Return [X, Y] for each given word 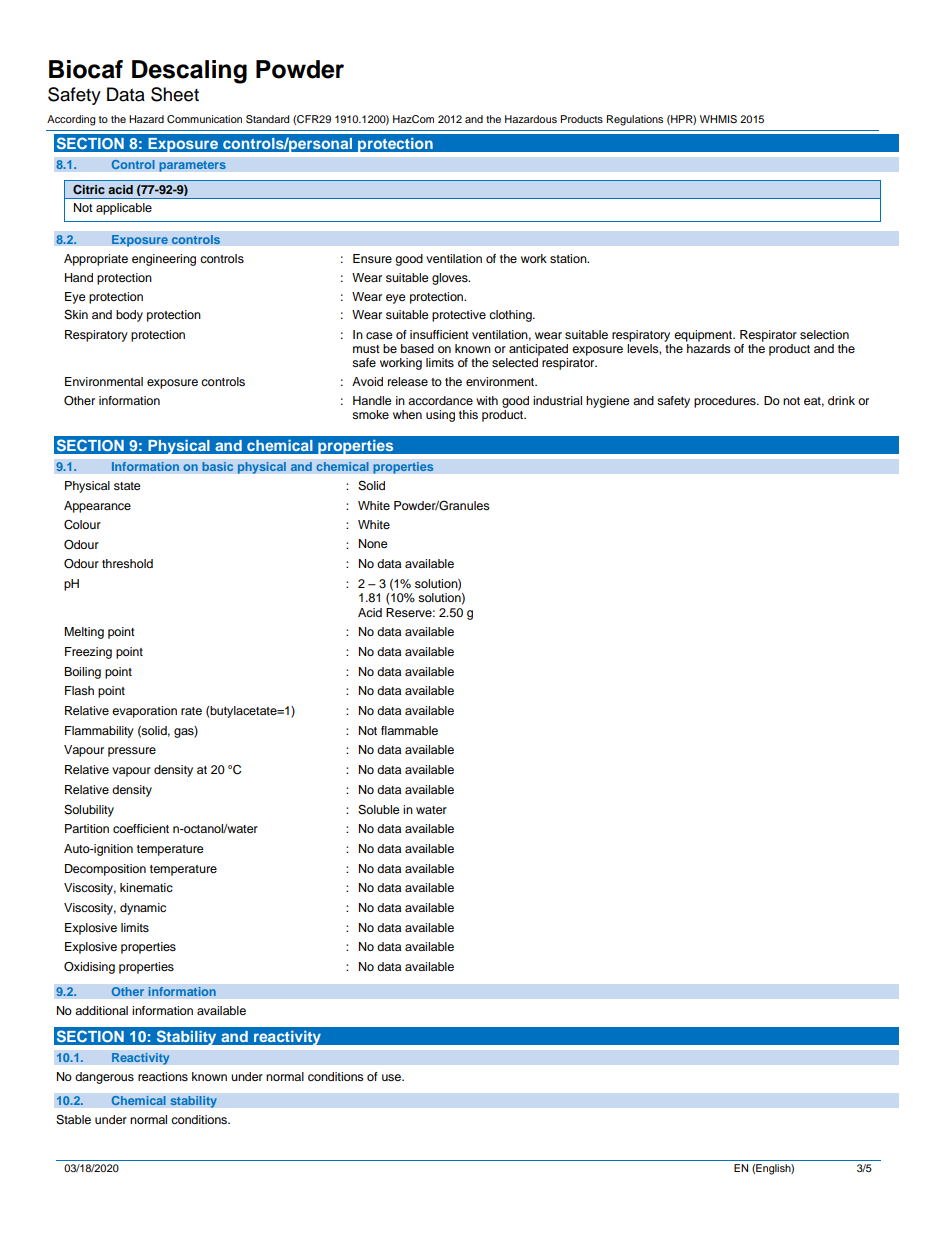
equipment [704, 336]
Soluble [379, 810]
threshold [127, 563]
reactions [163, 1076]
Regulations [635, 120]
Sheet [175, 94]
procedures [726, 402]
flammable [409, 730]
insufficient [439, 334]
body [129, 316]
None [373, 543]
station [569, 258]
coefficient [141, 828]
